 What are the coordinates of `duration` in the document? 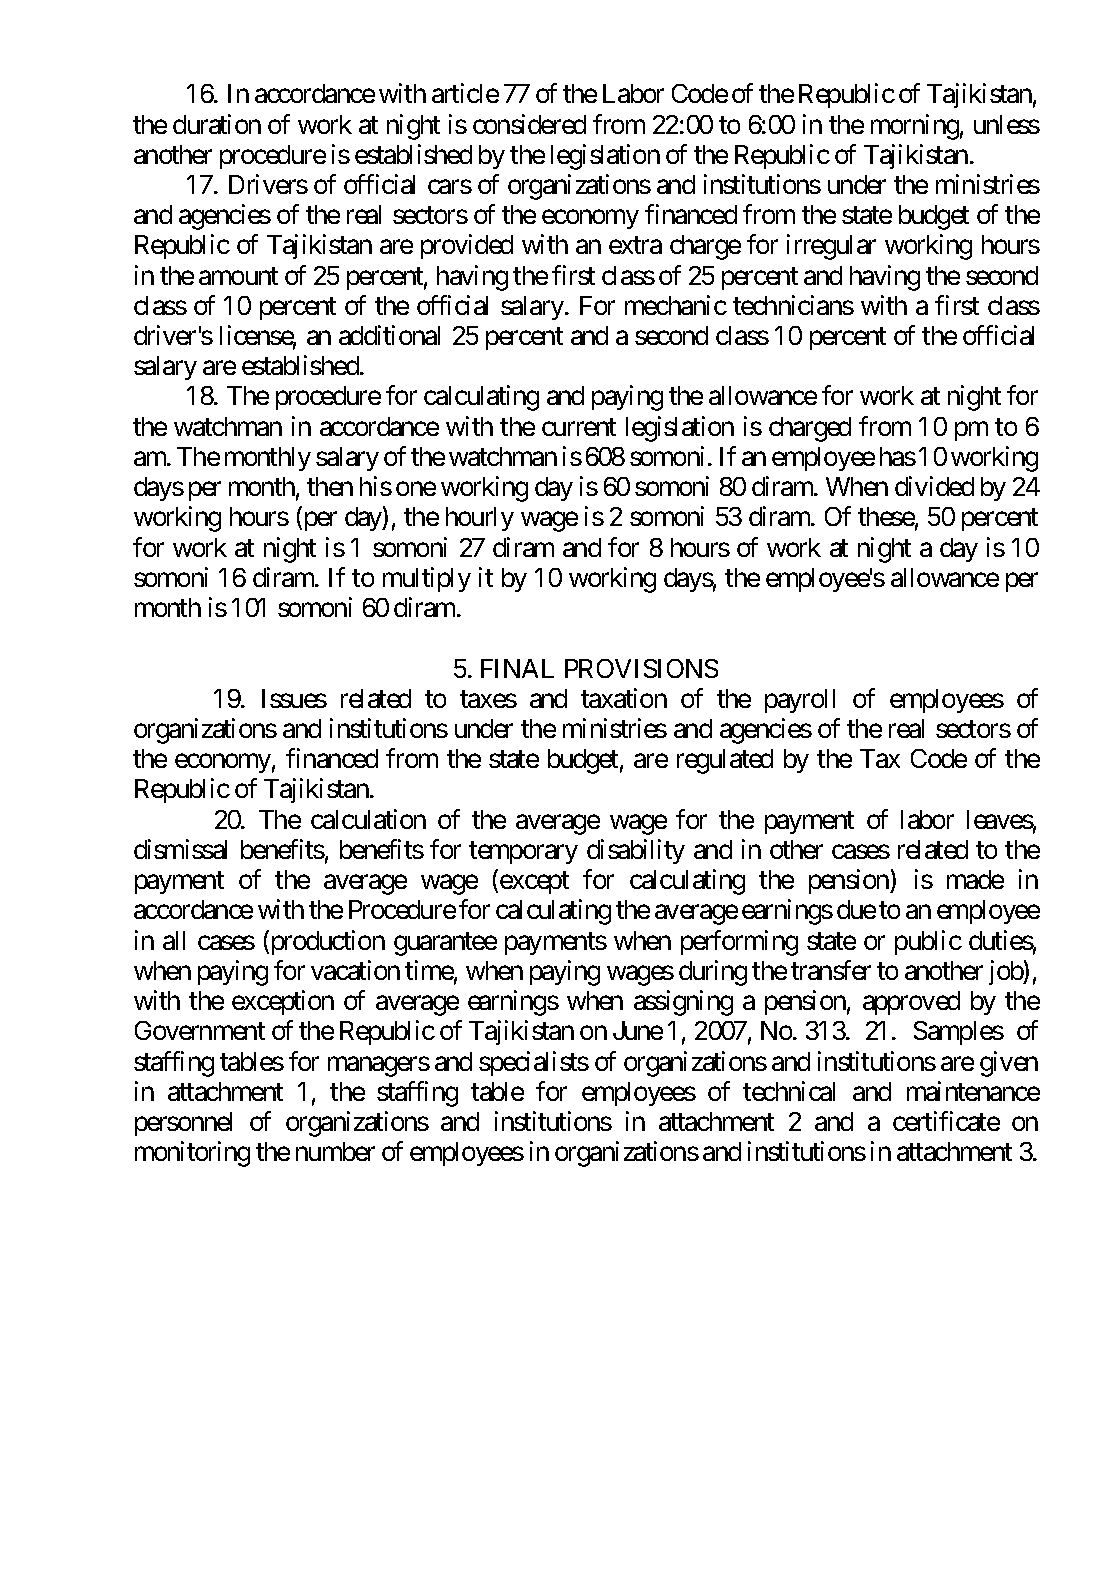 It's located at (217, 124).
